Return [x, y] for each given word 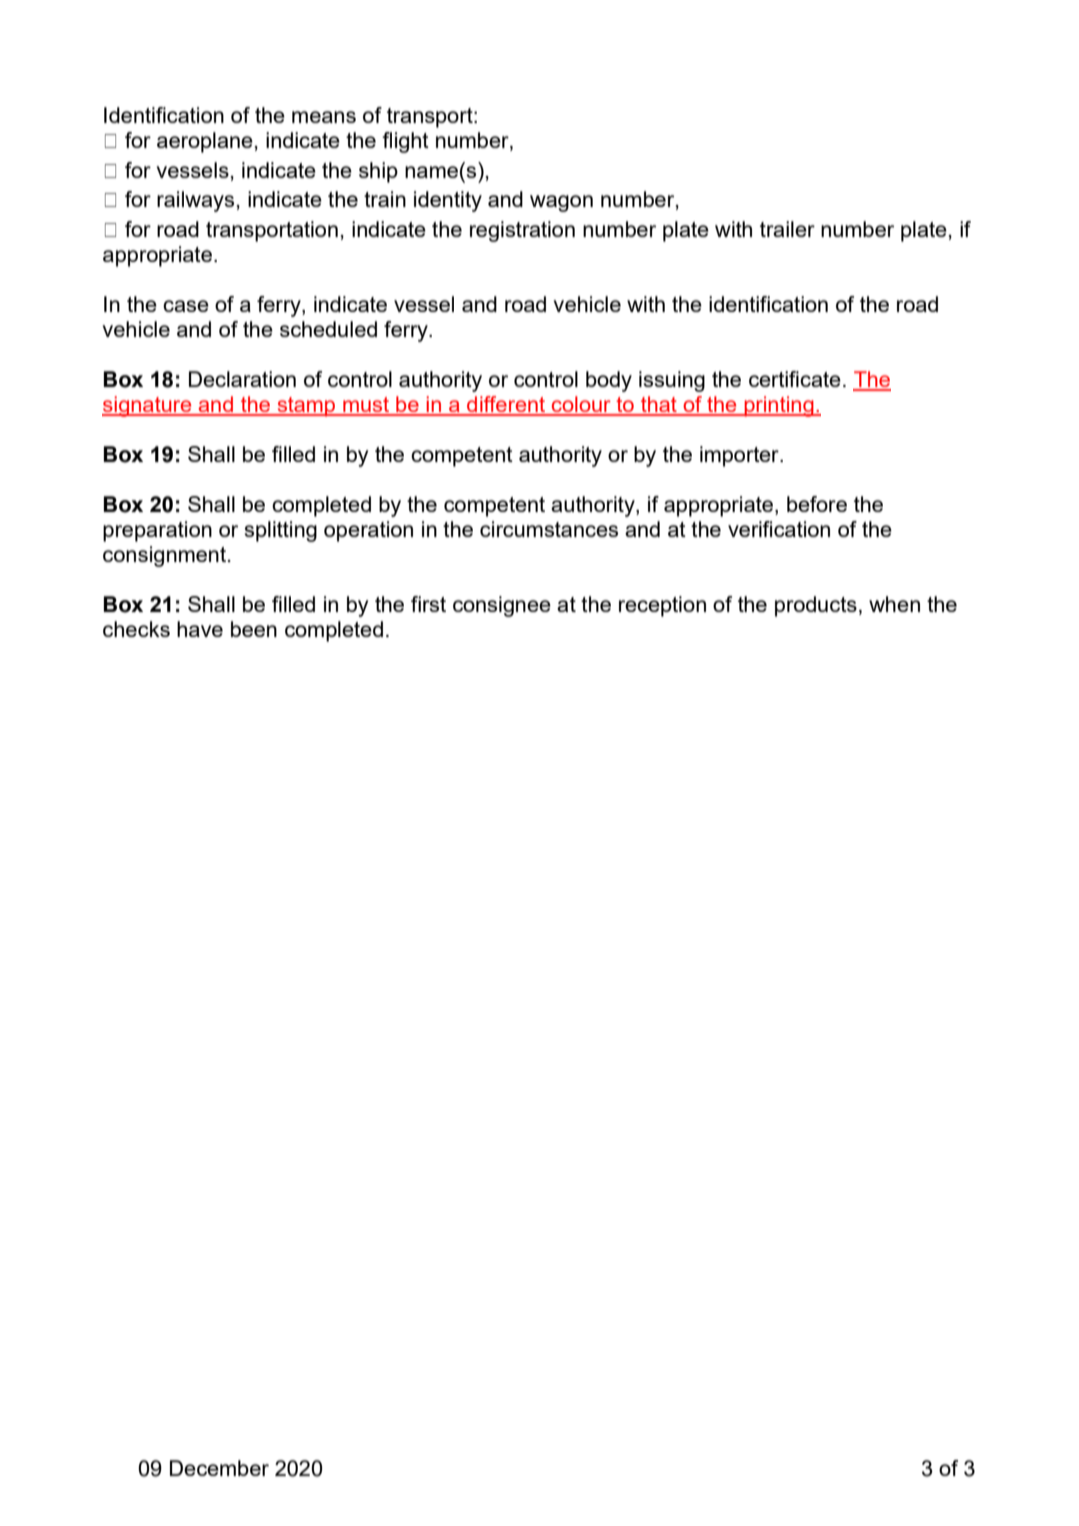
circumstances [549, 529]
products [816, 606]
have [200, 629]
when [894, 604]
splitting [281, 531]
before [817, 504]
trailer [787, 229]
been [254, 629]
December [219, 1468]
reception [662, 606]
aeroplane [205, 142]
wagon [561, 203]
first [428, 604]
